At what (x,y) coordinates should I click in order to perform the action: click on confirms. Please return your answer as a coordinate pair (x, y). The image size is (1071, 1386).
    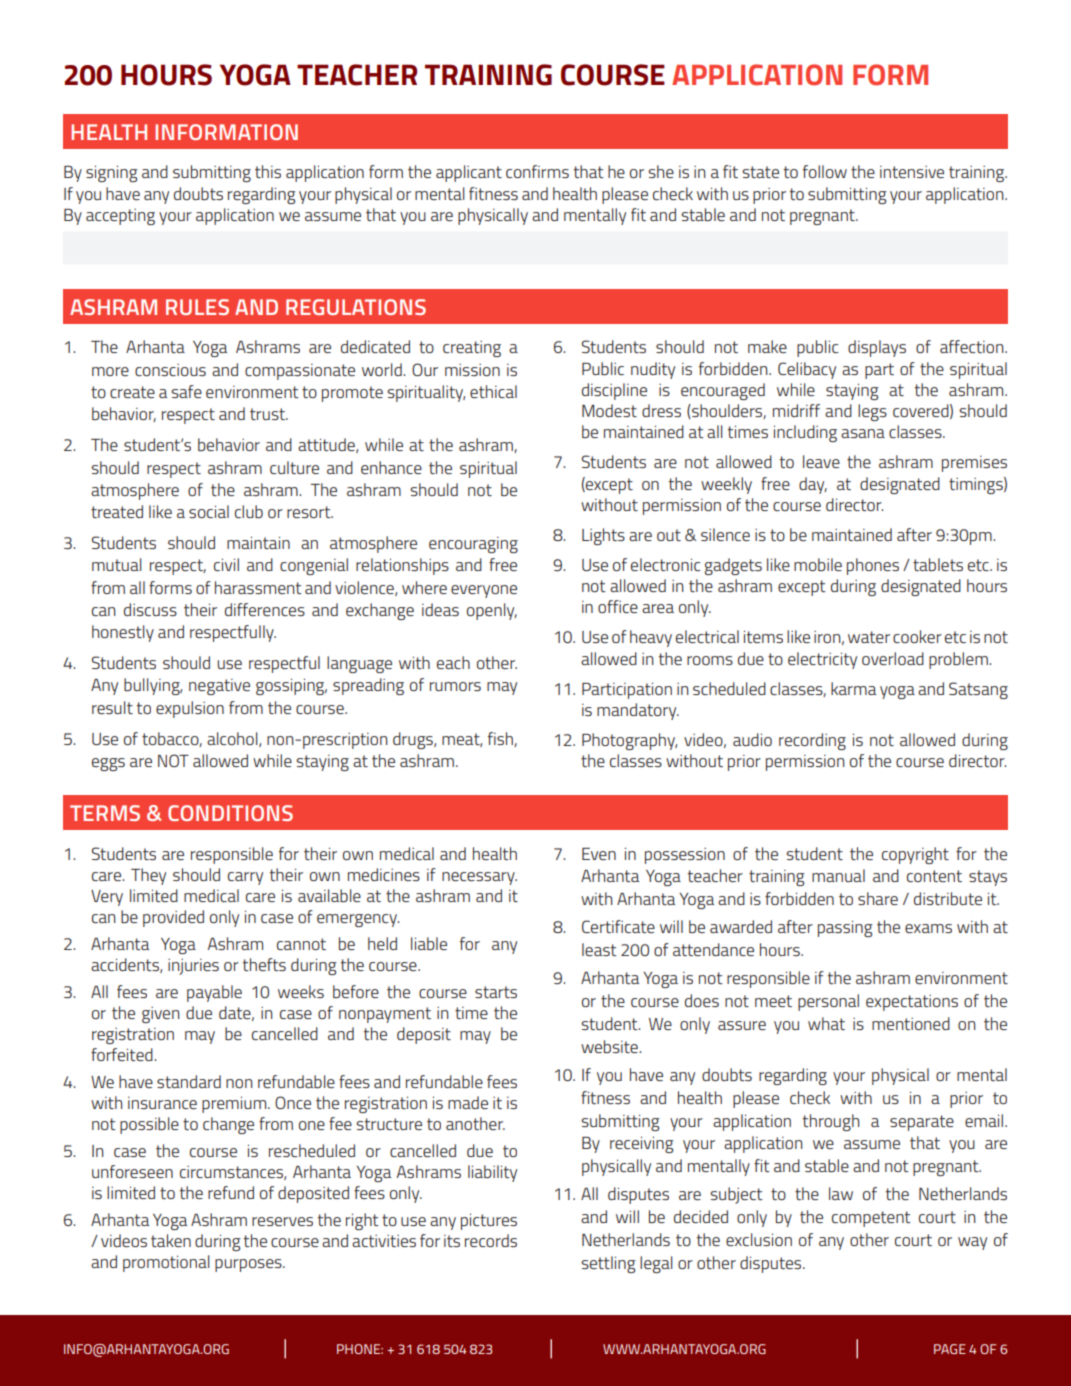
    Looking at the image, I should click on (537, 171).
